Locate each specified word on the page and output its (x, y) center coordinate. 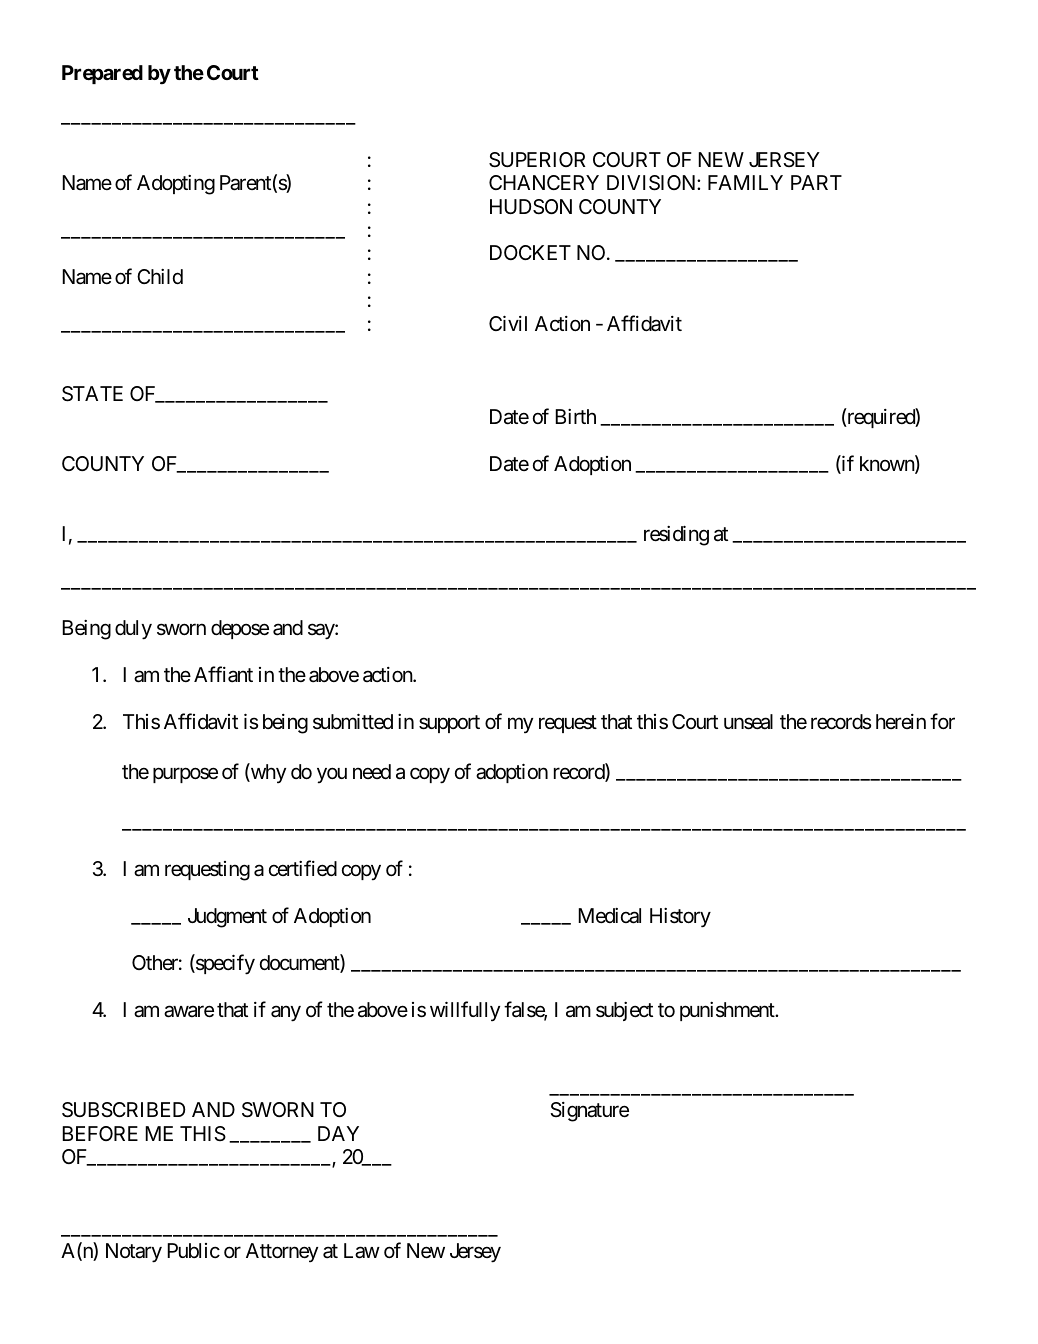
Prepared (102, 74)
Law (362, 1251)
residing (676, 535)
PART (816, 182)
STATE (92, 394)
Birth (575, 416)
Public (193, 1250)
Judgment (227, 918)
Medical (609, 916)
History (680, 918)
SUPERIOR (537, 160)
